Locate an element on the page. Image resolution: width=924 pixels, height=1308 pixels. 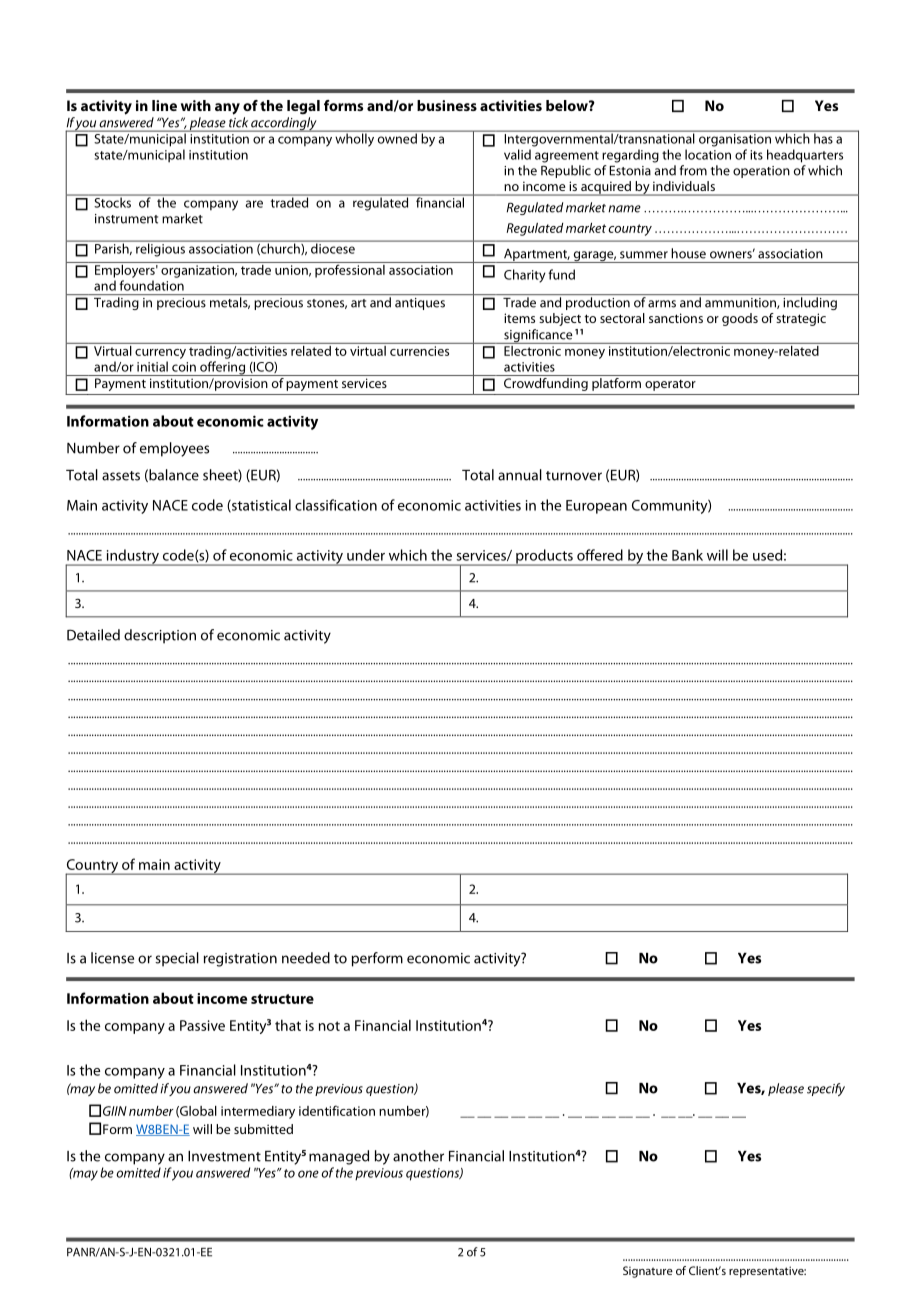
description is located at coordinates (160, 636).
